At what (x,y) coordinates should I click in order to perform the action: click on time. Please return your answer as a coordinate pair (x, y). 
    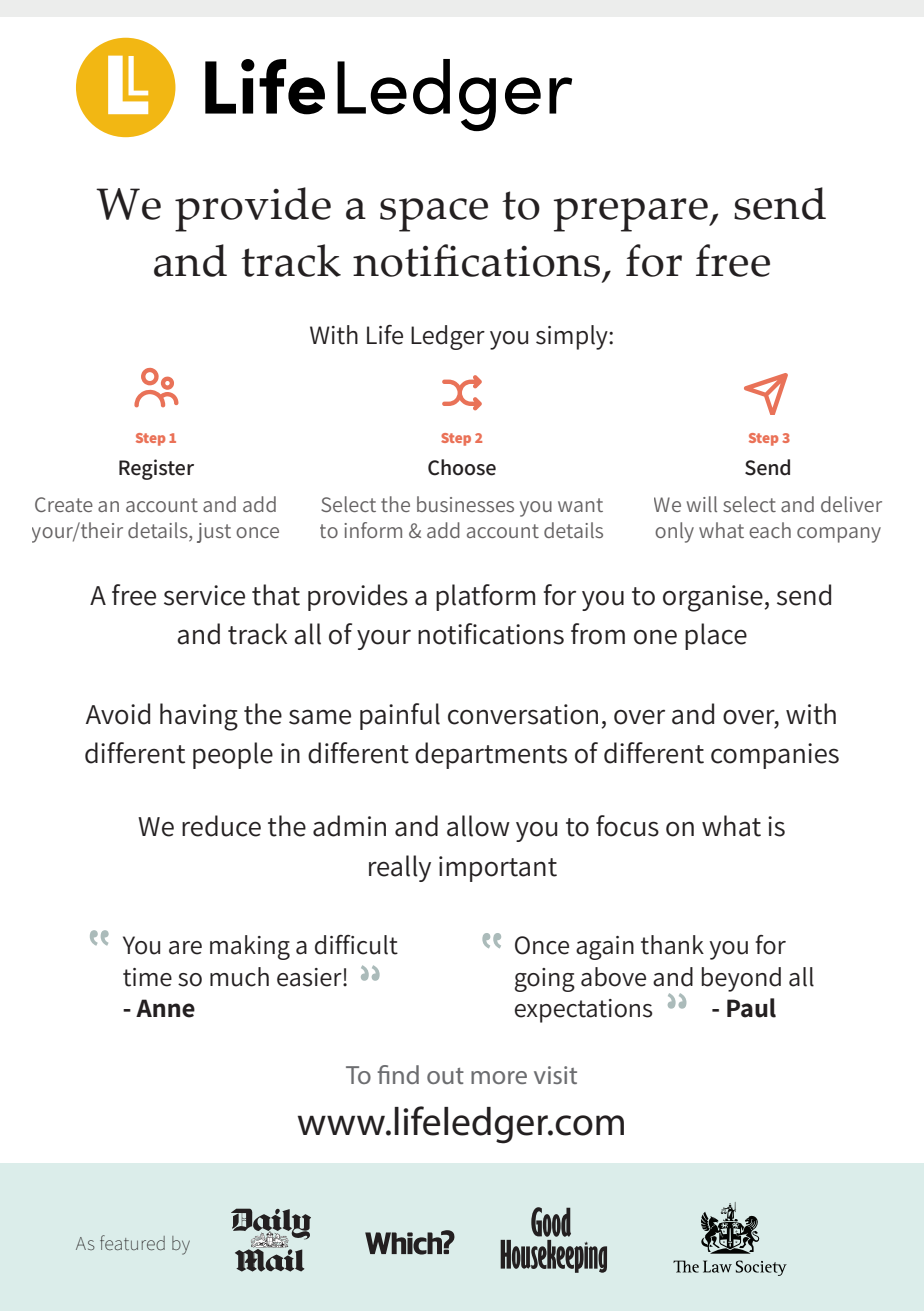
    Looking at the image, I should click on (147, 977).
